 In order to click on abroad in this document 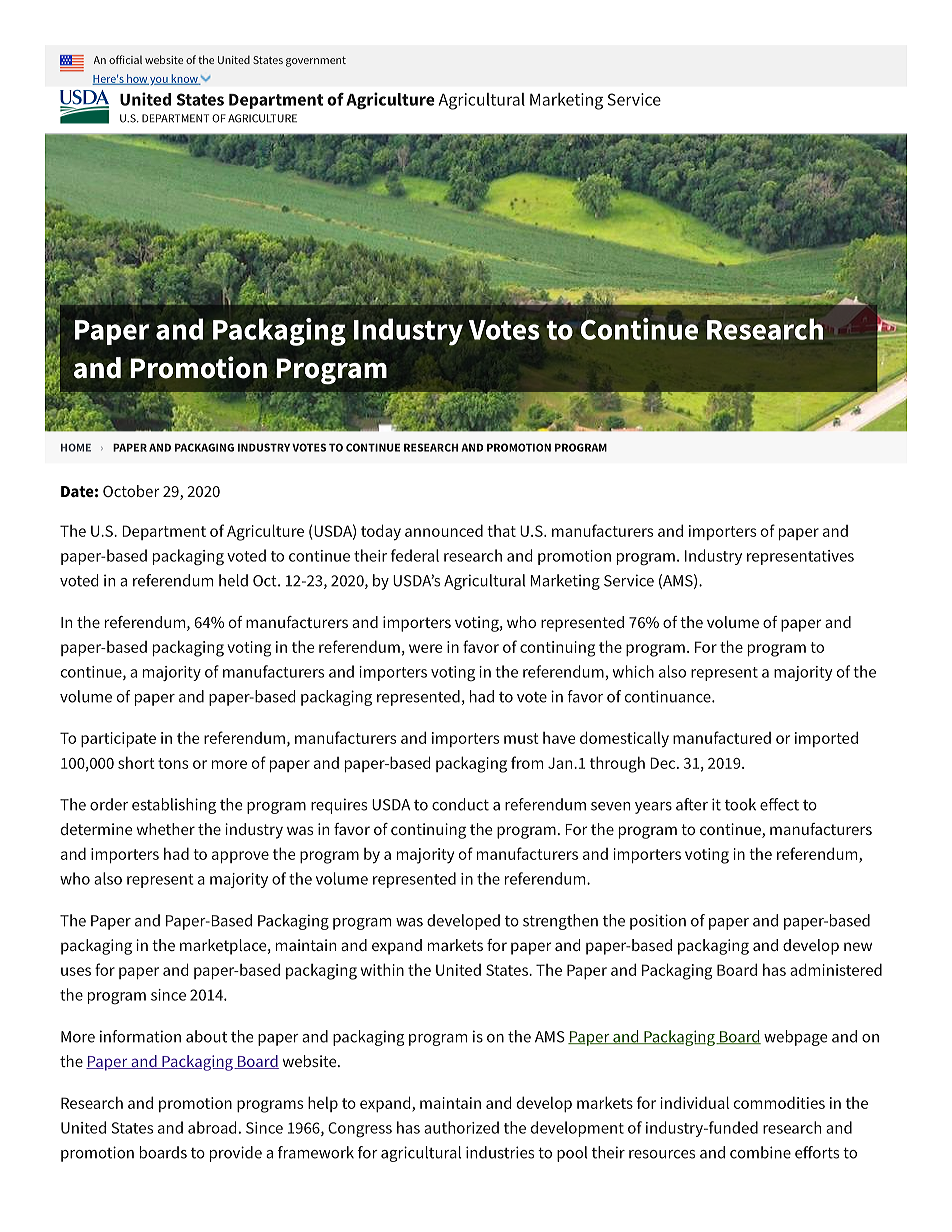, I will do `click(212, 1127)`.
